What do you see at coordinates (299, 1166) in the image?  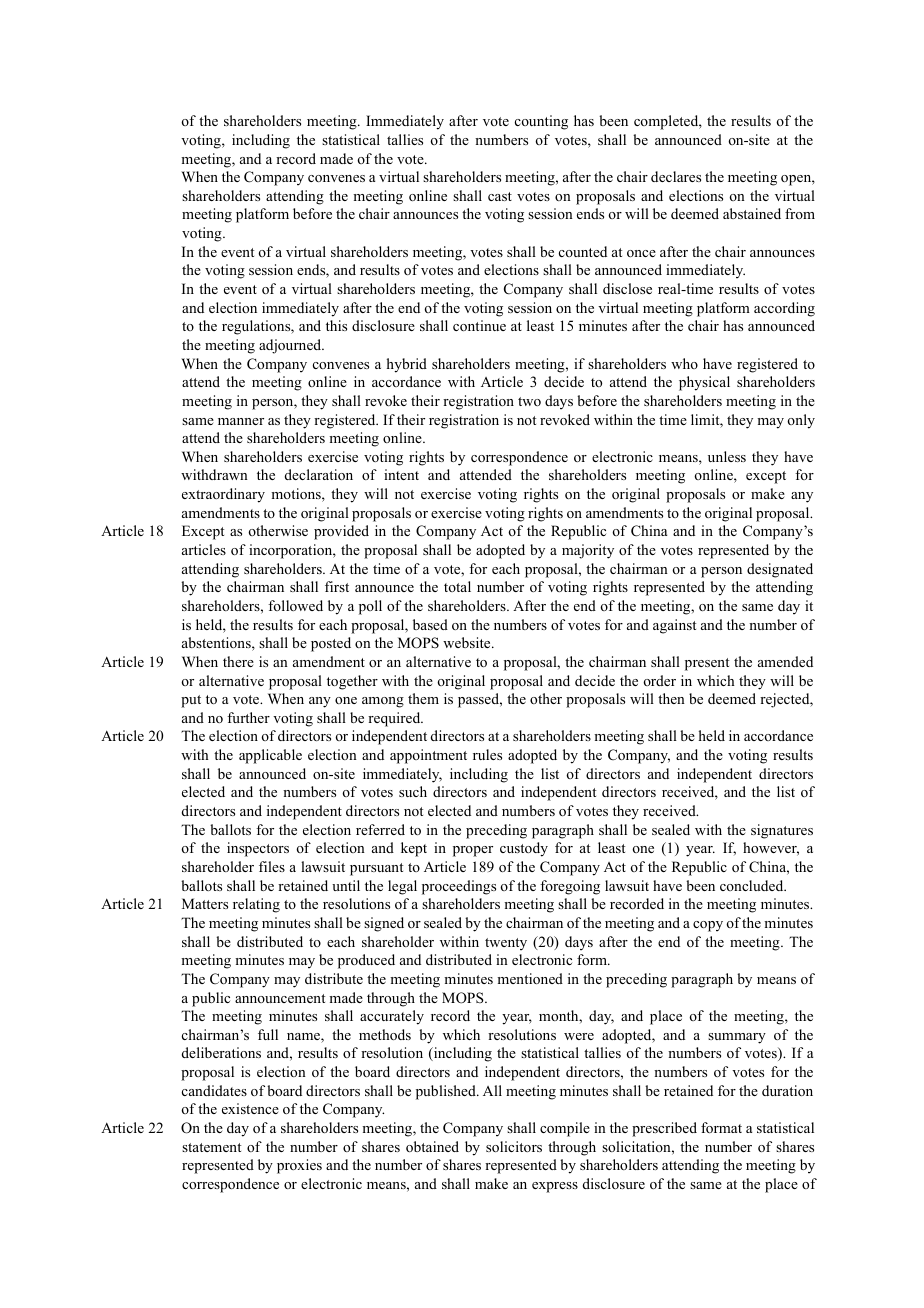 I see `proxies` at bounding box center [299, 1166].
